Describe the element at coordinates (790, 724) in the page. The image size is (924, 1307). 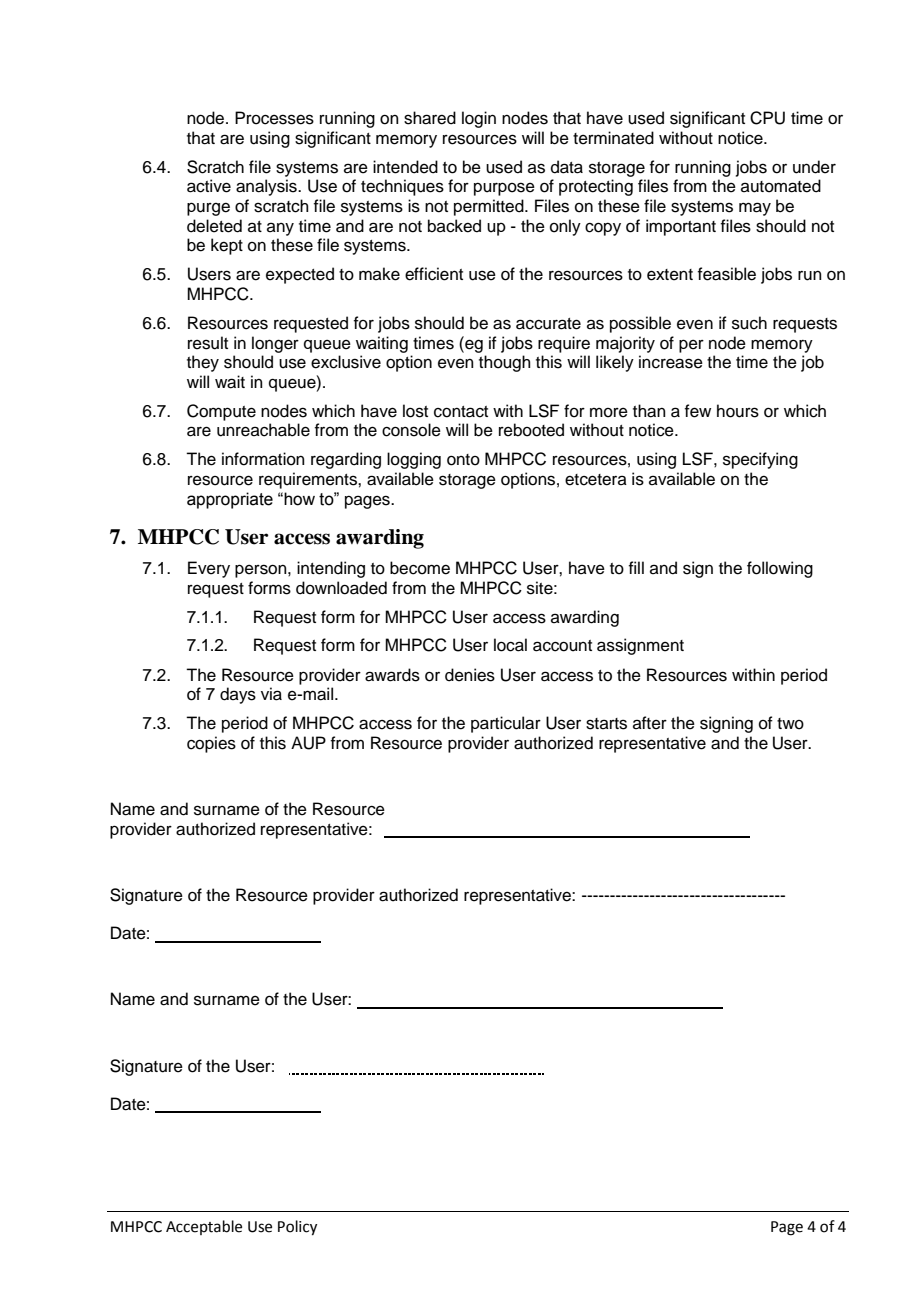
I see `two` at that location.
